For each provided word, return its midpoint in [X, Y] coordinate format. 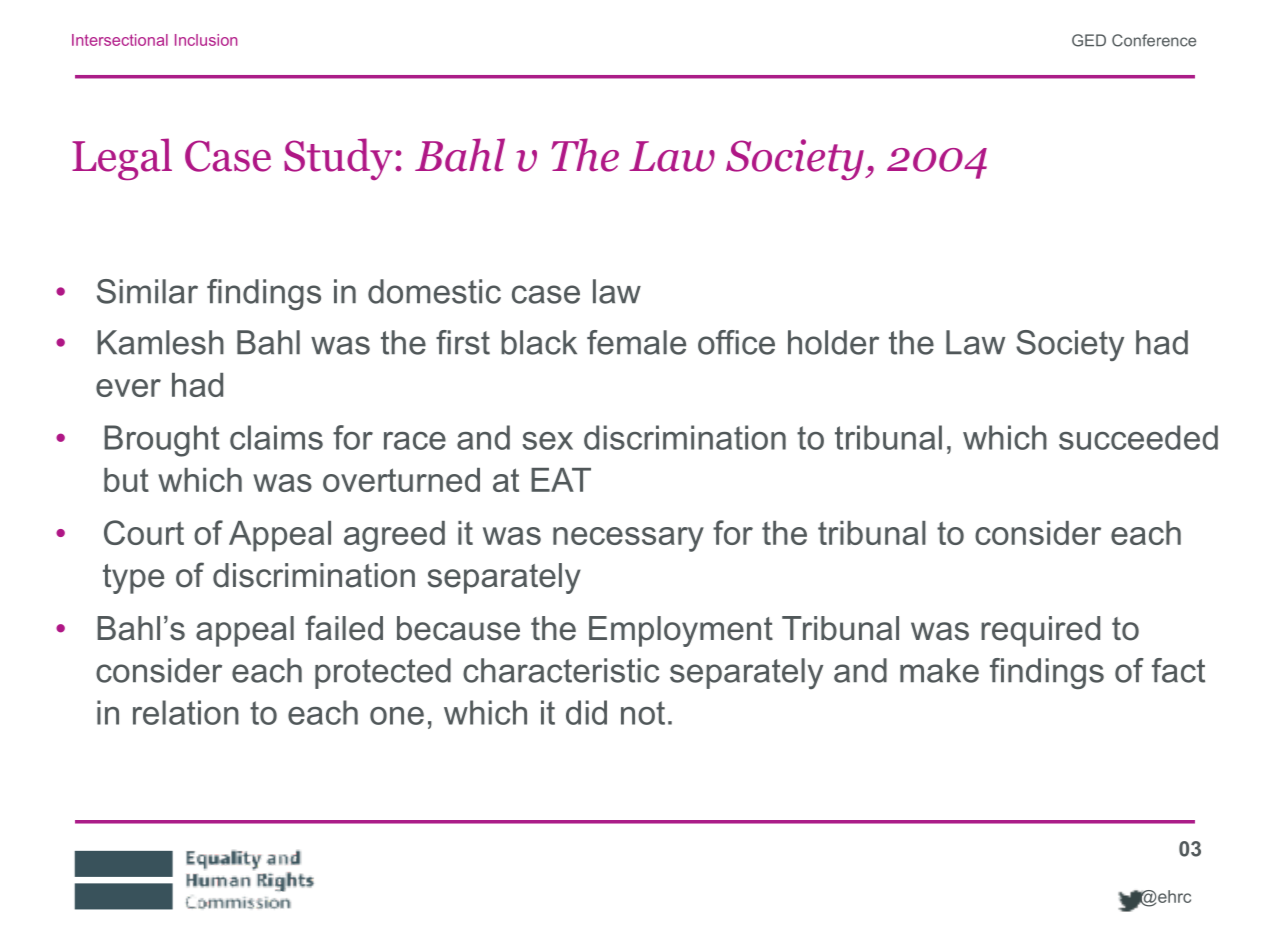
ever [128, 388]
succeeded [1138, 437]
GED [1089, 40]
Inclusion [206, 40]
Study [338, 159]
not [643, 713]
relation [186, 712]
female [636, 342]
